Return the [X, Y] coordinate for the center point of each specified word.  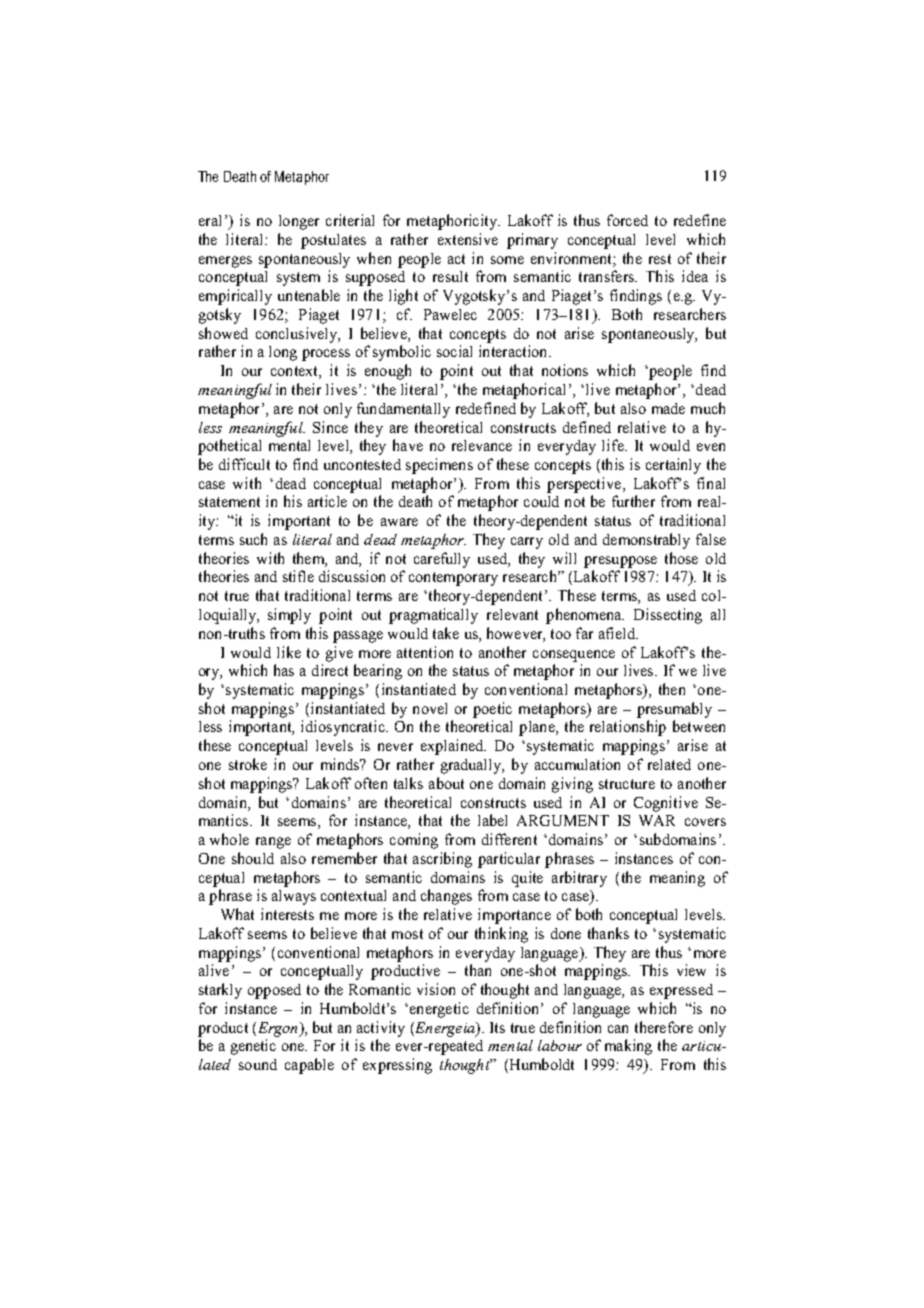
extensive [468, 239]
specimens [439, 466]
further [633, 501]
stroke [248, 764]
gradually [472, 766]
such [253, 539]
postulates [333, 241]
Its [497, 1027]
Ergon [277, 1029]
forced [627, 220]
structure [627, 784]
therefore [664, 1027]
